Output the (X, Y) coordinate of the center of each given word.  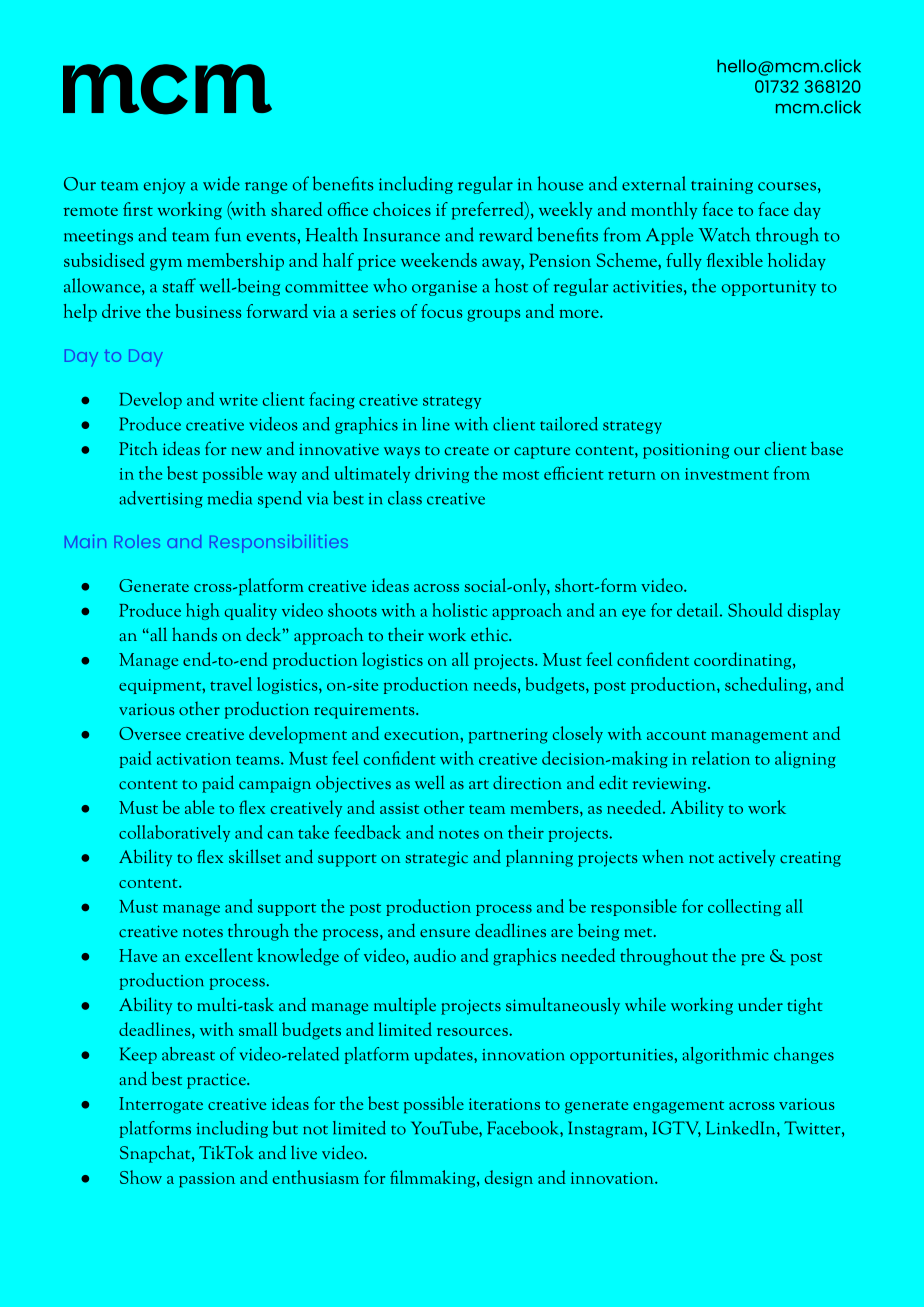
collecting (744, 907)
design (509, 1179)
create (467, 451)
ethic (491, 634)
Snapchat (156, 1154)
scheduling (767, 685)
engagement (678, 1107)
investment (727, 474)
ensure (445, 933)
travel (231, 684)
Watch (724, 234)
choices (402, 209)
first (138, 209)
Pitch (138, 448)
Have (138, 955)
